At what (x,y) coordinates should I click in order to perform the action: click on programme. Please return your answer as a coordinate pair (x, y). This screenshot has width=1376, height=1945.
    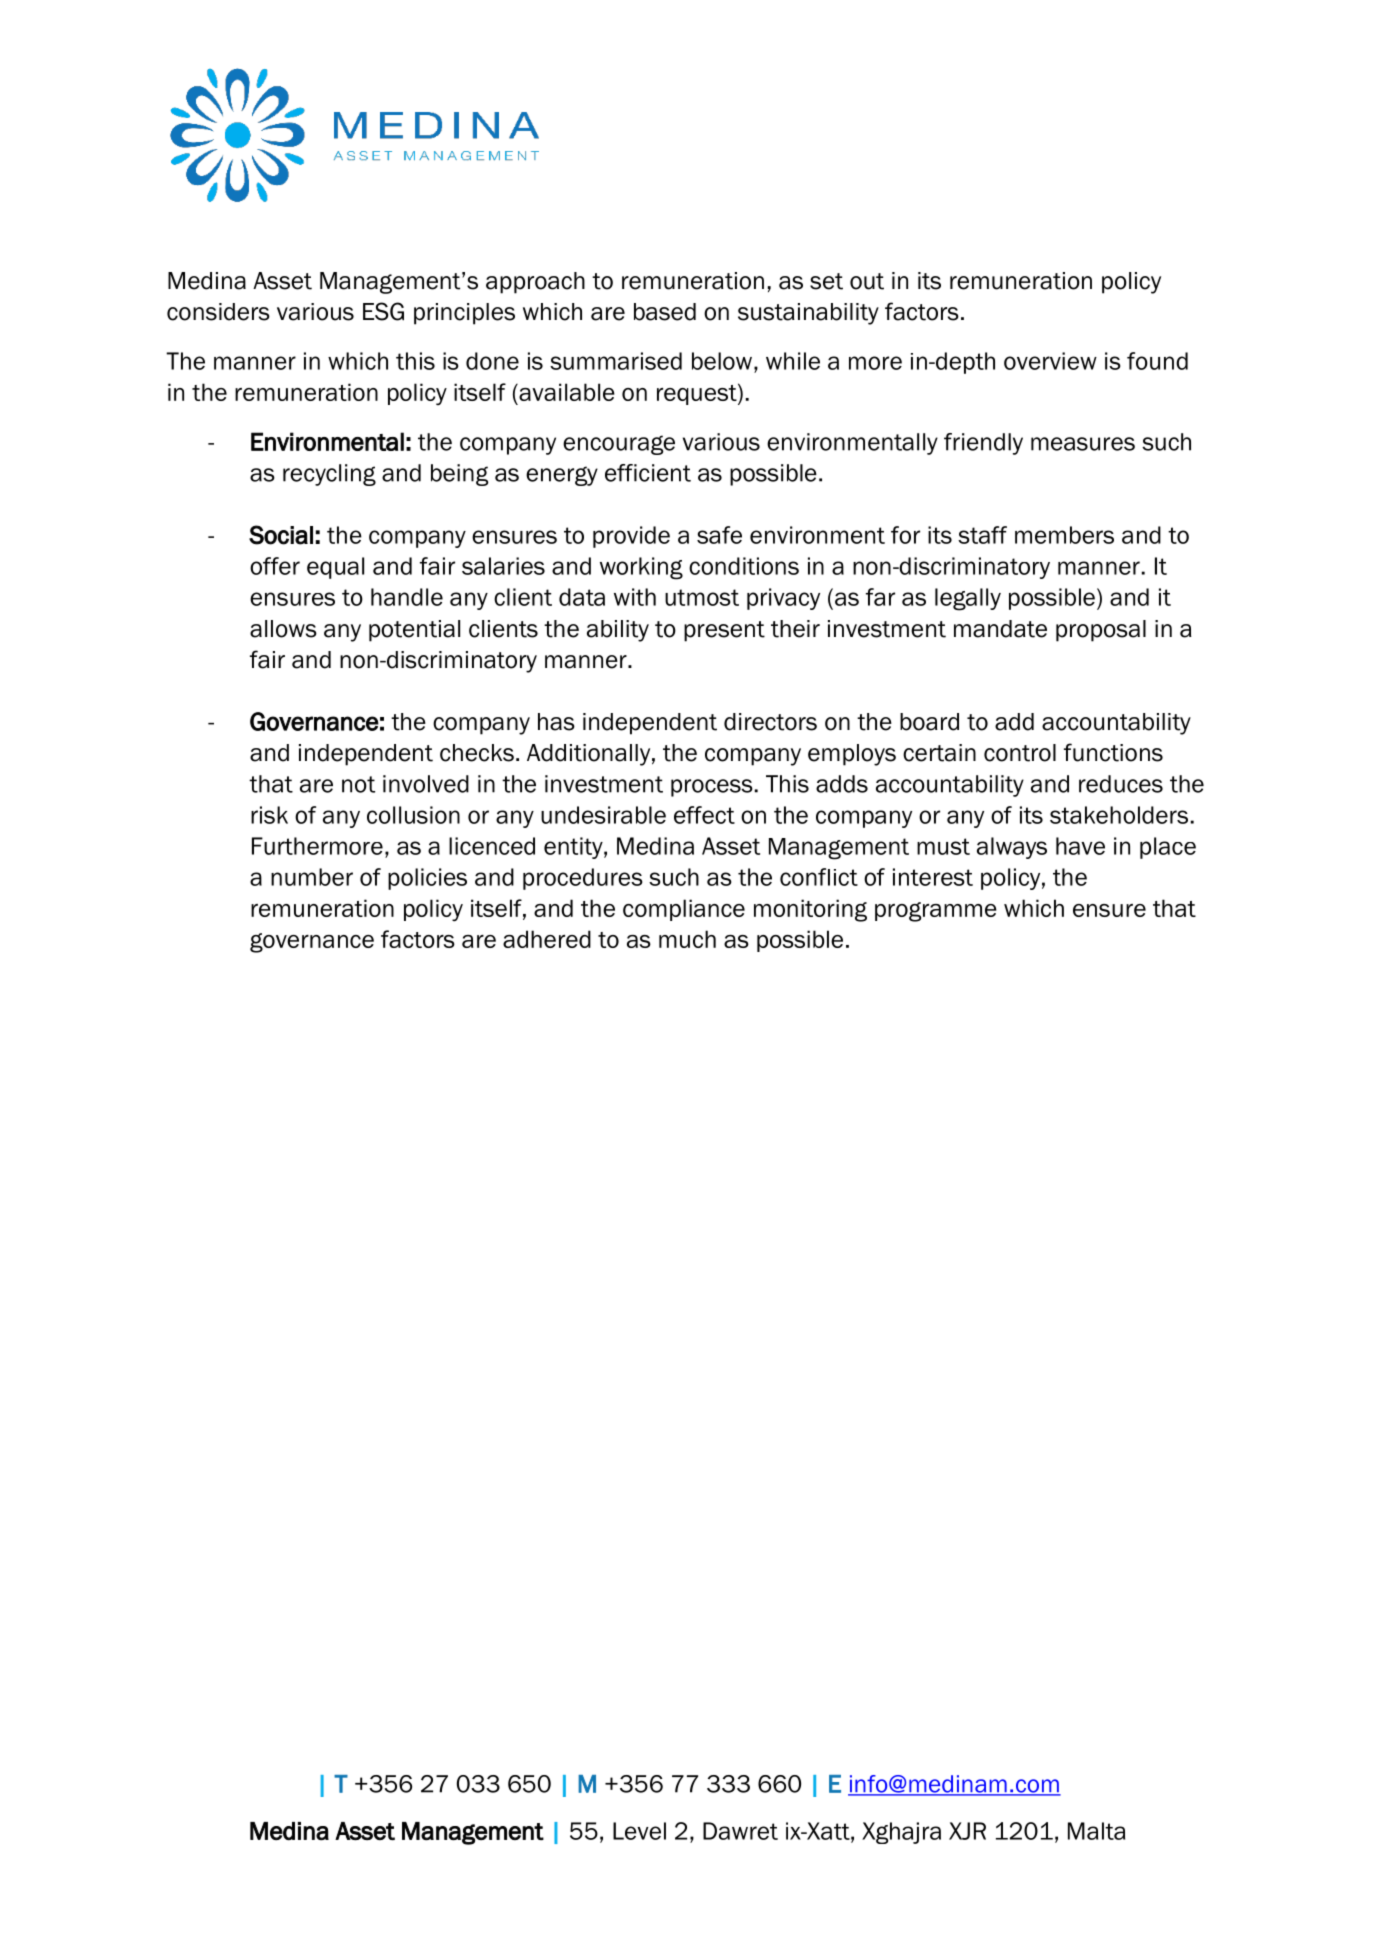
    Looking at the image, I should click on (936, 912).
